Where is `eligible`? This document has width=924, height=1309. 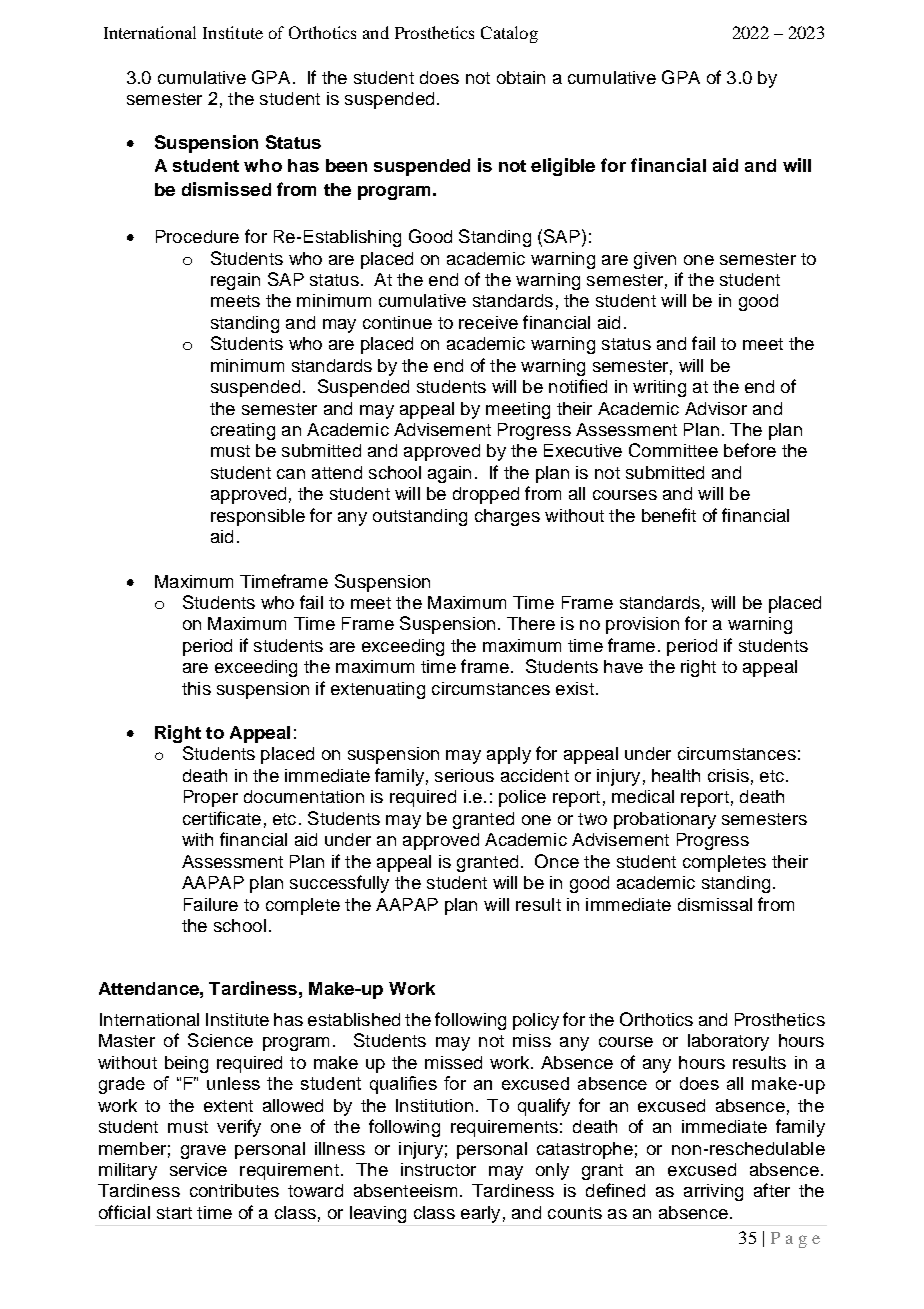
eligible is located at coordinates (563, 167).
